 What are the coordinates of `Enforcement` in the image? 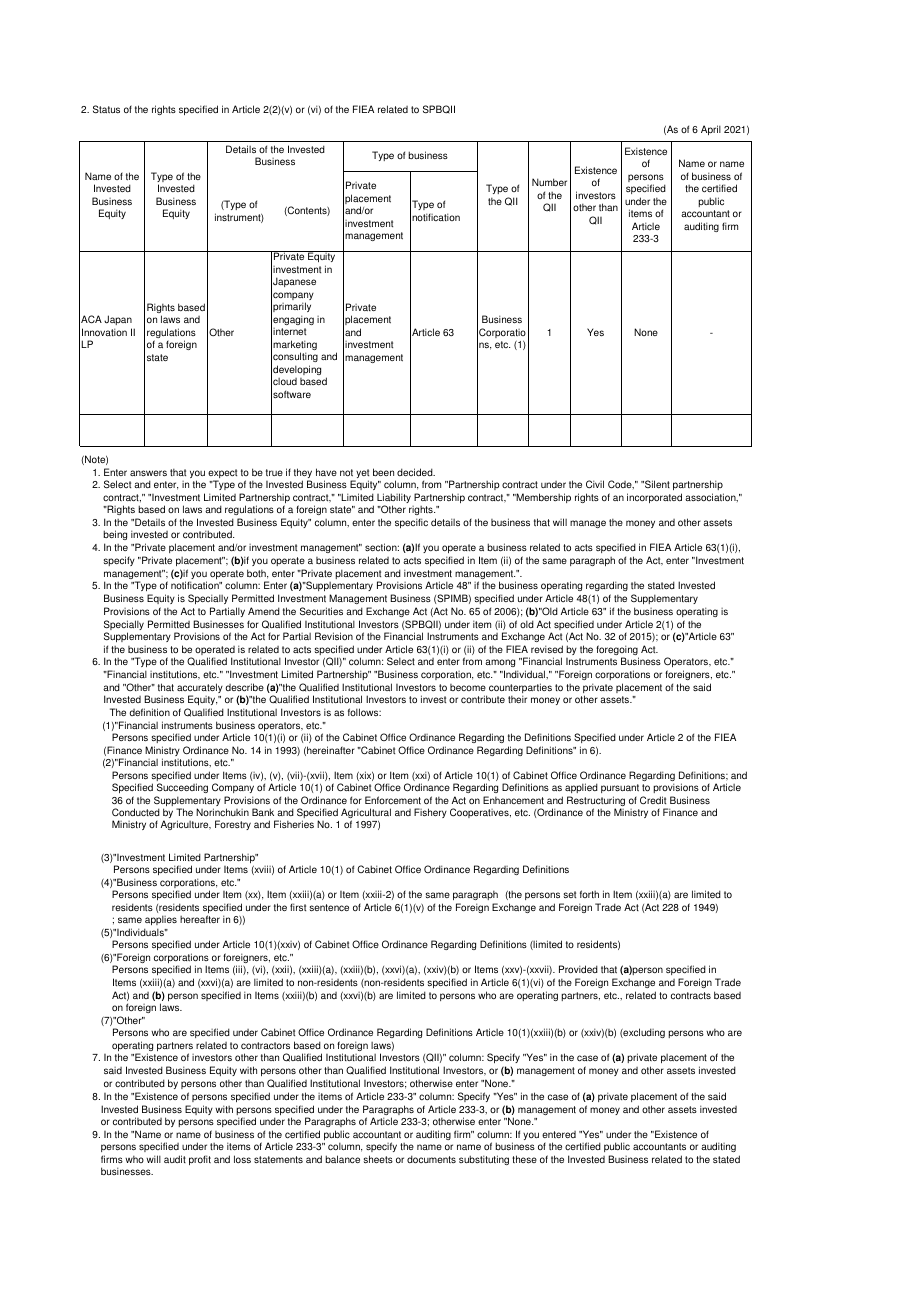 It's located at (393, 800).
